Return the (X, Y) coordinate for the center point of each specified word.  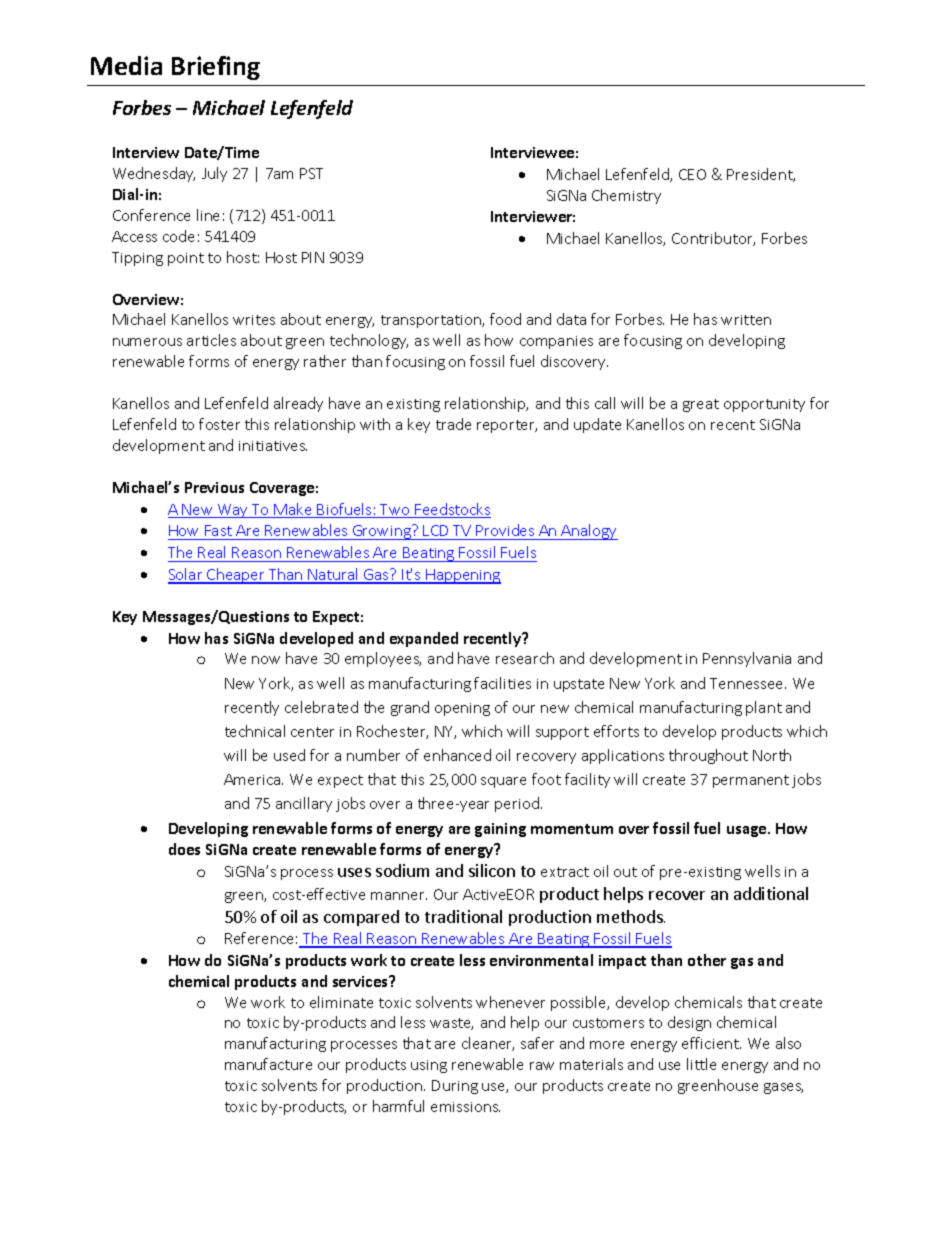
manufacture (268, 1064)
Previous (214, 487)
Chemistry (626, 196)
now (266, 660)
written (746, 320)
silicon (492, 870)
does (184, 849)
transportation (432, 321)
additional (771, 893)
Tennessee (748, 683)
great (701, 405)
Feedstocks (452, 510)
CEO (692, 174)
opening (462, 709)
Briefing (216, 68)
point (186, 259)
